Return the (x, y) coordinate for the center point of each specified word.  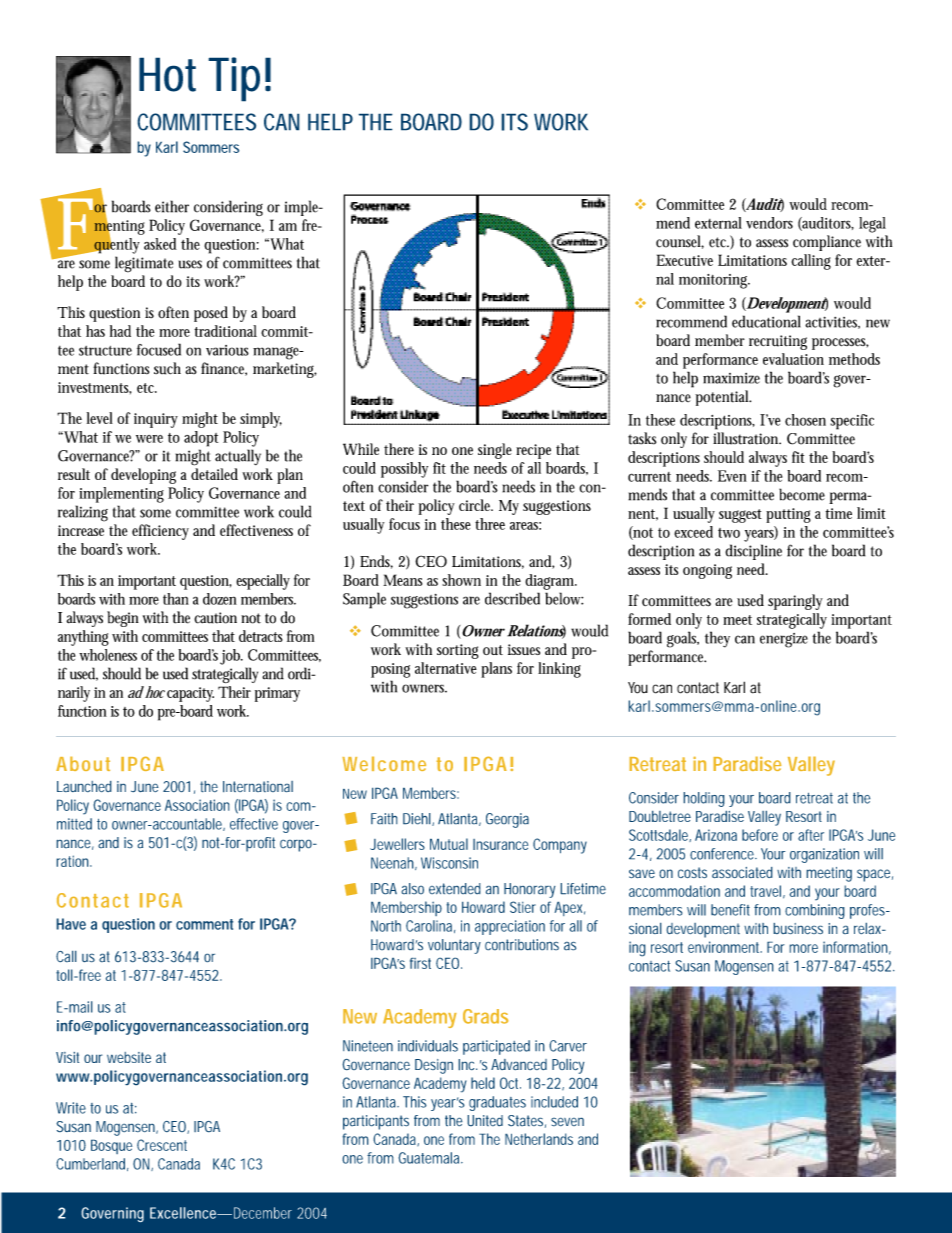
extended (455, 889)
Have (71, 924)
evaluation (793, 359)
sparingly (795, 602)
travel (765, 891)
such (167, 368)
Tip (234, 79)
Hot (167, 74)
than (176, 599)
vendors (769, 223)
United (485, 1121)
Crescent (162, 1145)
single (495, 451)
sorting (458, 651)
